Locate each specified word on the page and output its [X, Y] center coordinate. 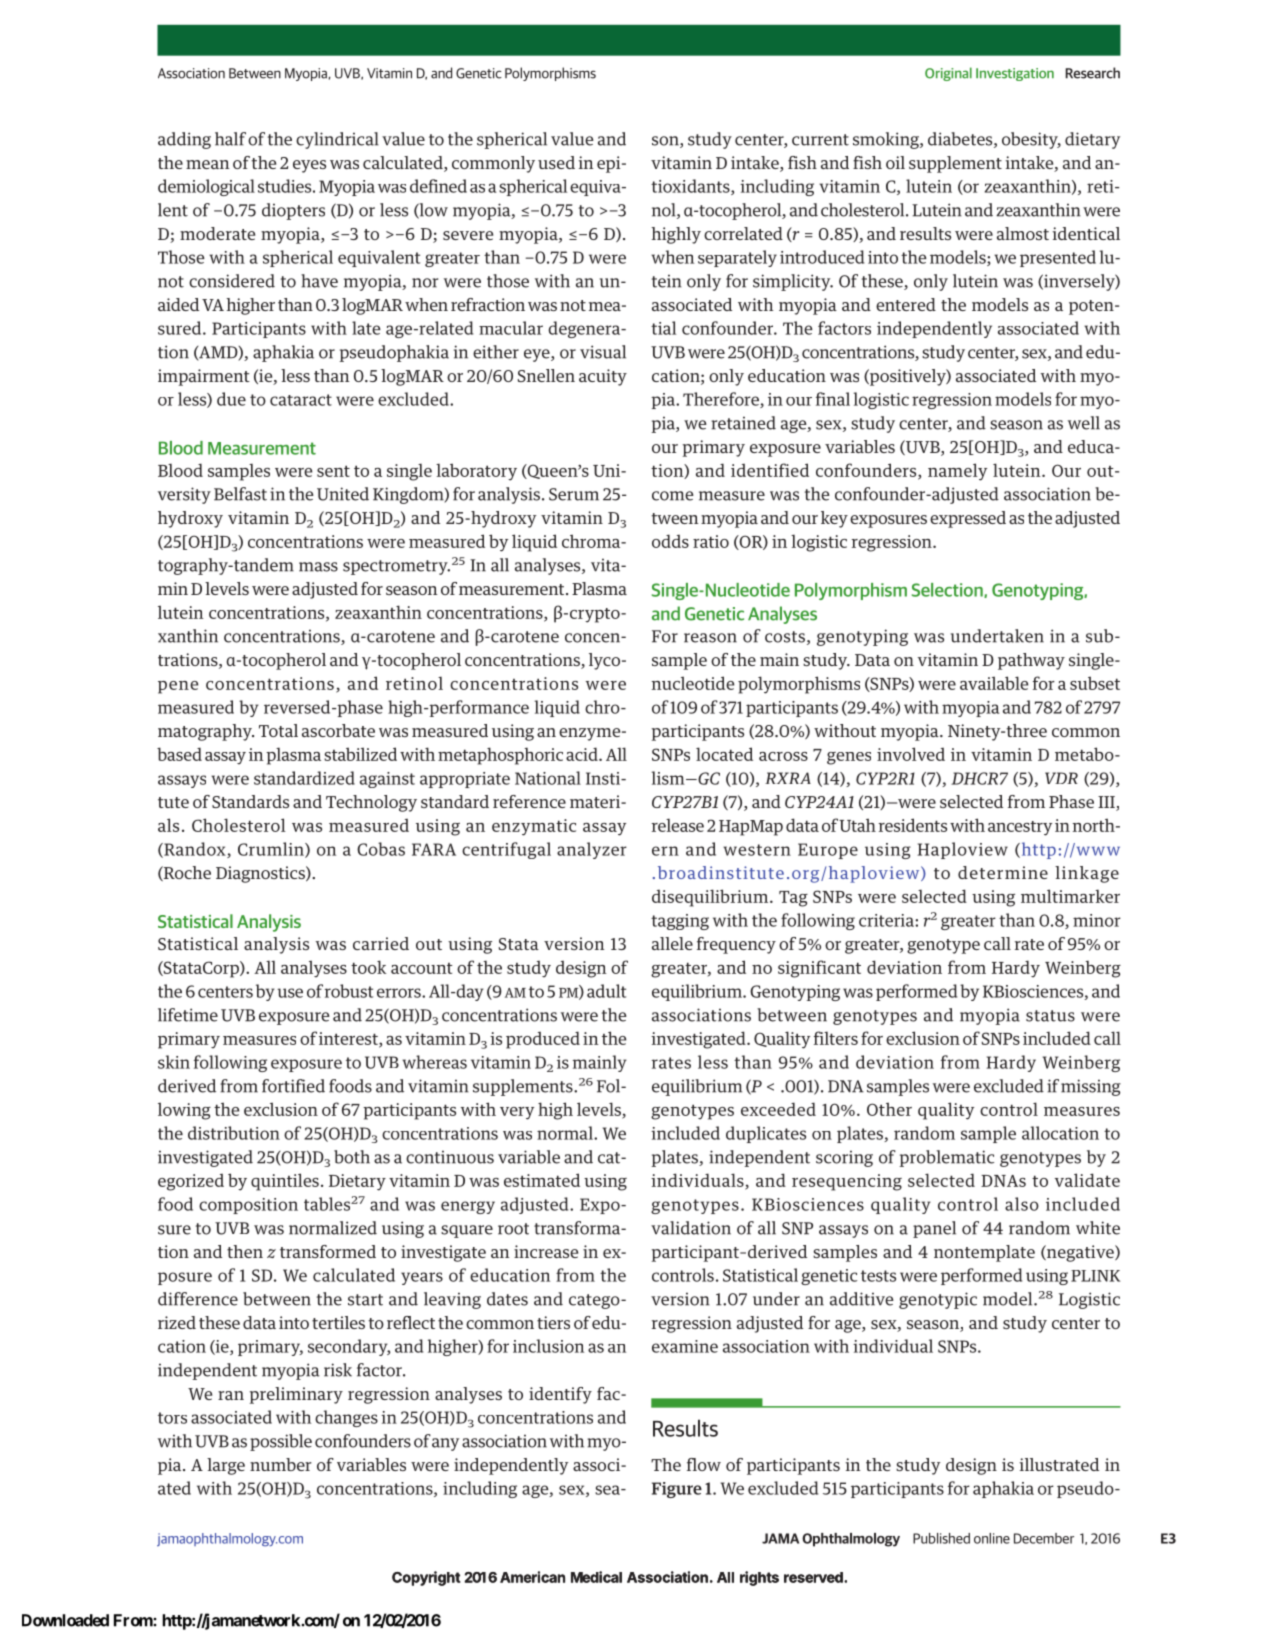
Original [948, 74]
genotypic [938, 1300]
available [994, 683]
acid [583, 754]
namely [957, 472]
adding [184, 140]
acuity [603, 377]
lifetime [188, 1015]
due [231, 399]
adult [606, 991]
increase [546, 1251]
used [556, 162]
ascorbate [338, 730]
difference [198, 1299]
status [1050, 1016]
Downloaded [65, 1620]
